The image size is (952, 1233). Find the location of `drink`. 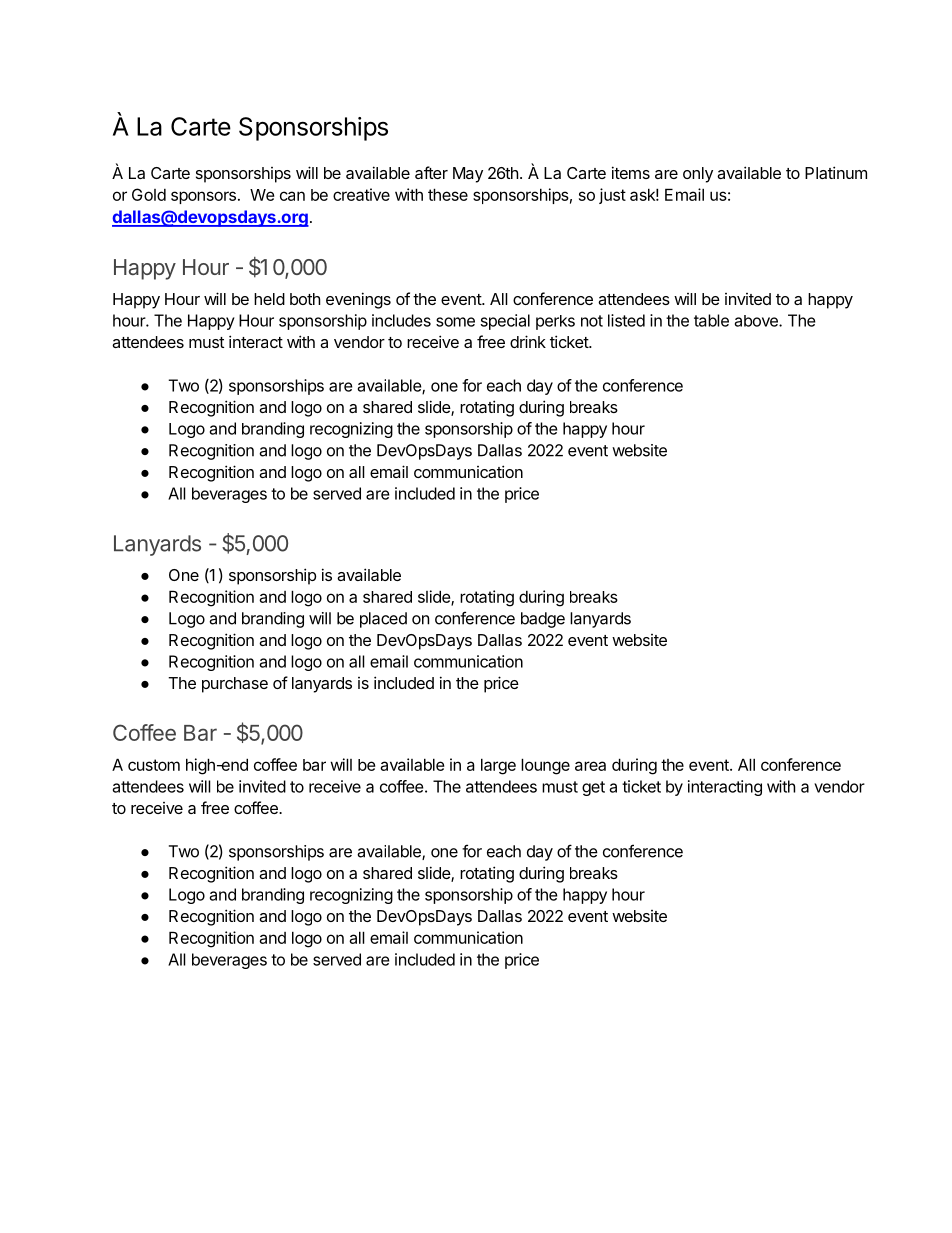

drink is located at coordinates (528, 341).
